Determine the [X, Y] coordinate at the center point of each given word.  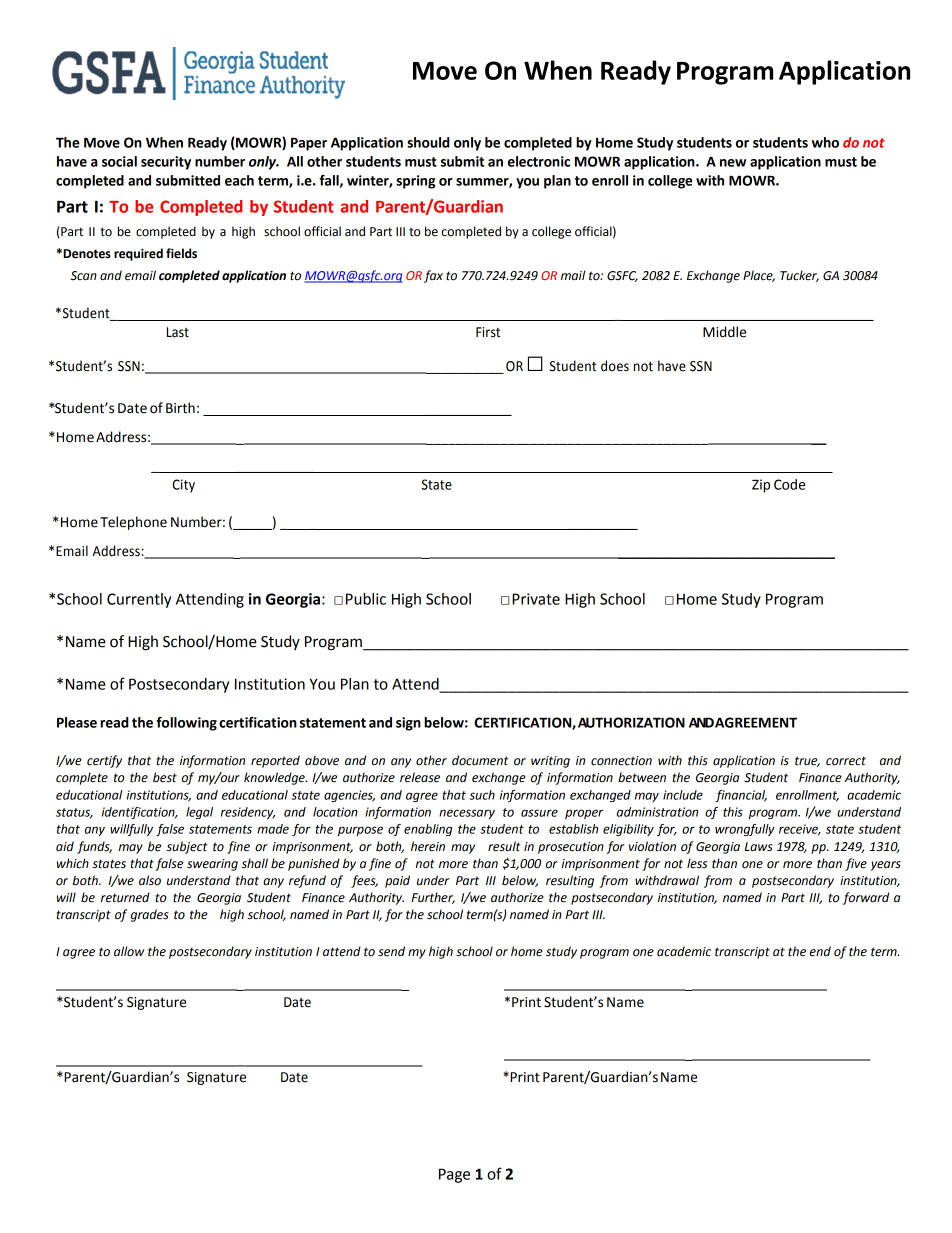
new [733, 163]
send [391, 951]
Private [536, 599]
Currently [139, 600]
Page [454, 1175]
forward [866, 898]
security [166, 163]
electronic [539, 161]
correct [846, 761]
